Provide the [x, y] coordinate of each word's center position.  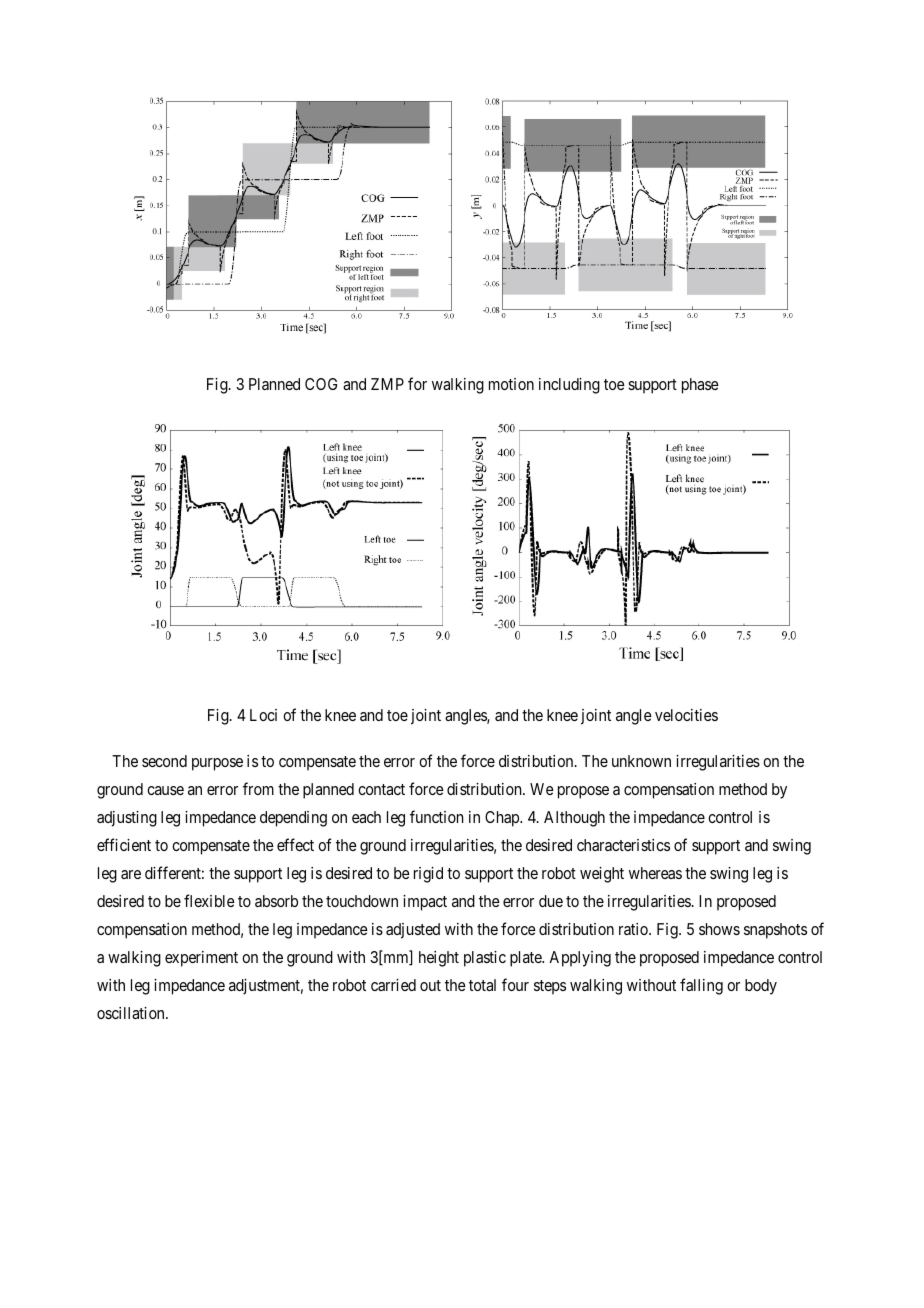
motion [511, 384]
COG [321, 384]
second [164, 761]
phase [700, 386]
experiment [201, 959]
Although [574, 819]
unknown [641, 761]
